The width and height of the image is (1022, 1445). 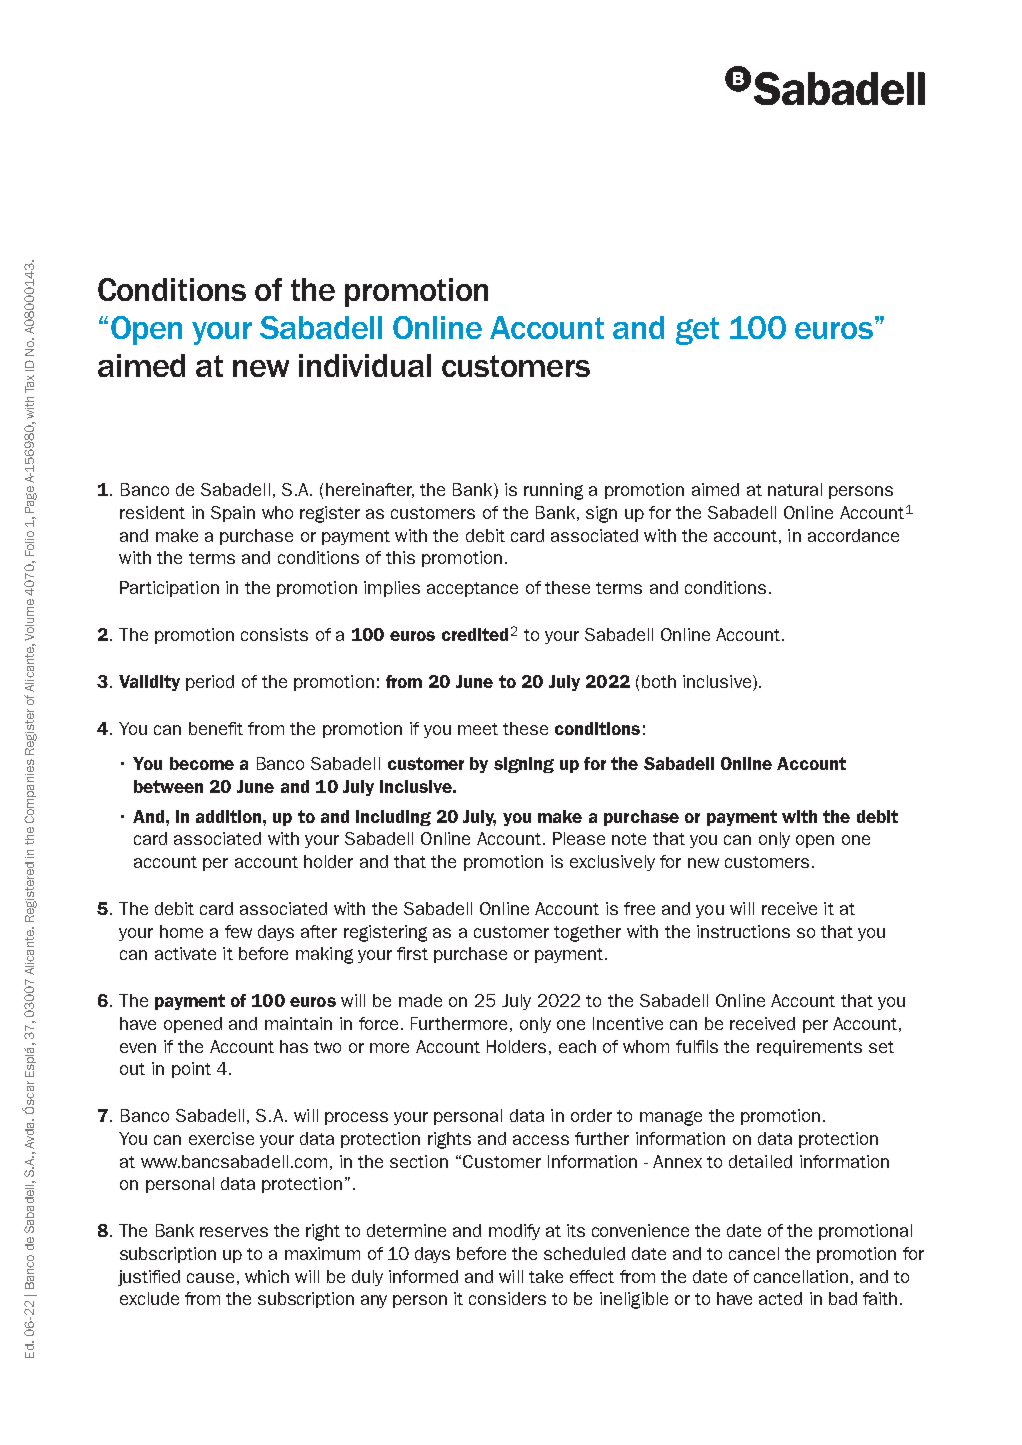 What do you see at coordinates (629, 839) in the image?
I see `note` at bounding box center [629, 839].
